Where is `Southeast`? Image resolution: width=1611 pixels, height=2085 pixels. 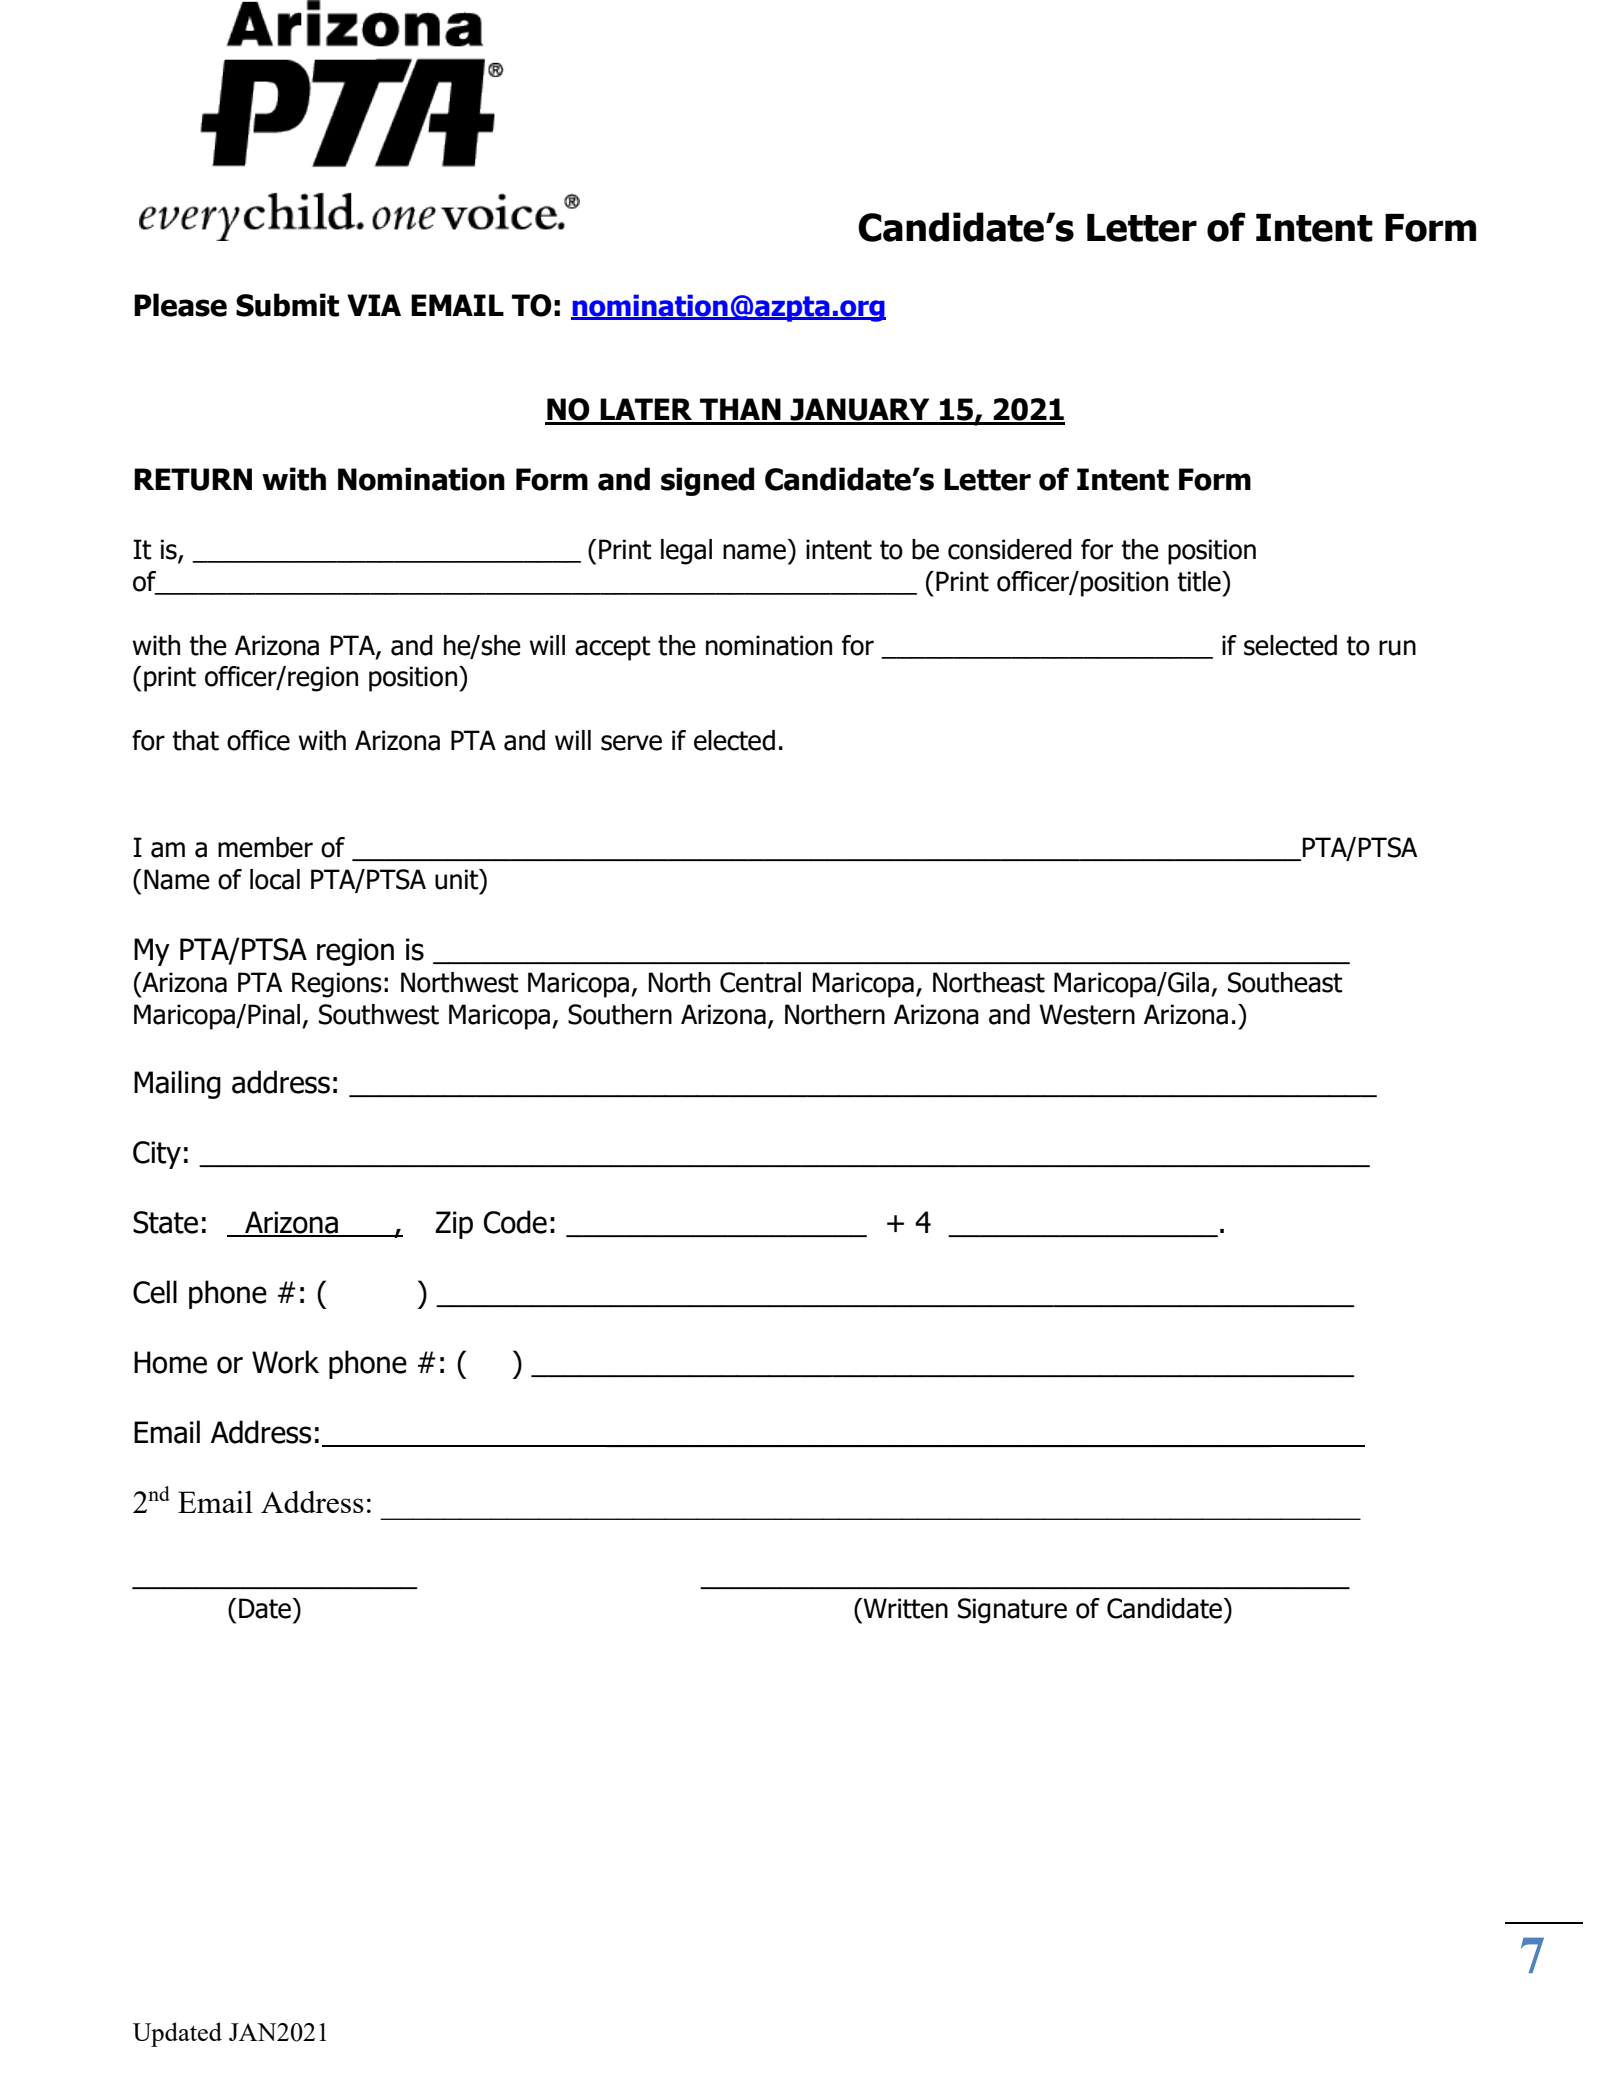
Southeast is located at coordinates (1285, 982).
